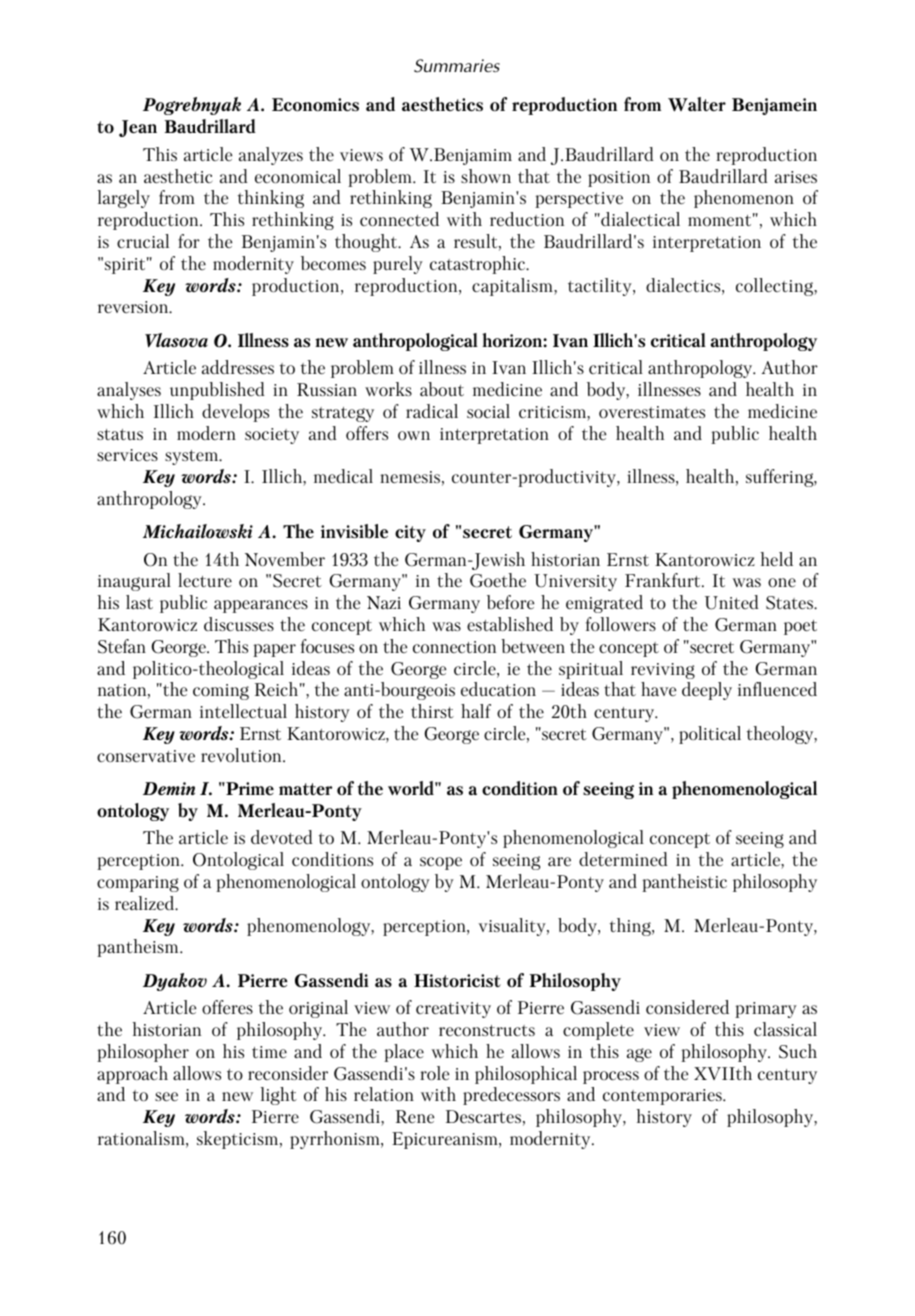 This page has width=915, height=1316. What do you see at coordinates (697, 104) in the page?
I see `Walter` at bounding box center [697, 104].
